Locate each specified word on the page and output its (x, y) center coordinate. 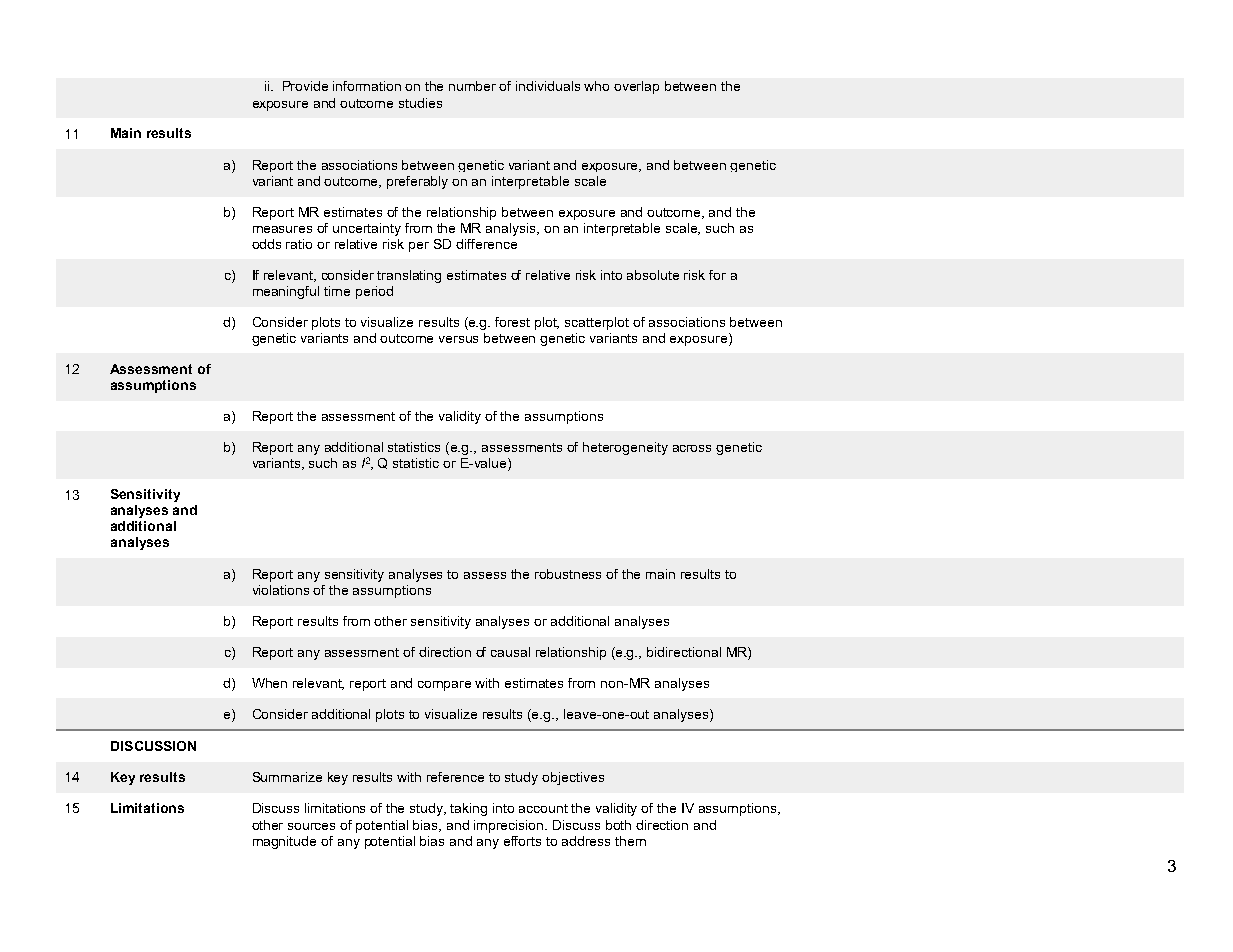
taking (468, 809)
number (472, 86)
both (618, 825)
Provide (305, 86)
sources (311, 826)
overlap (636, 87)
